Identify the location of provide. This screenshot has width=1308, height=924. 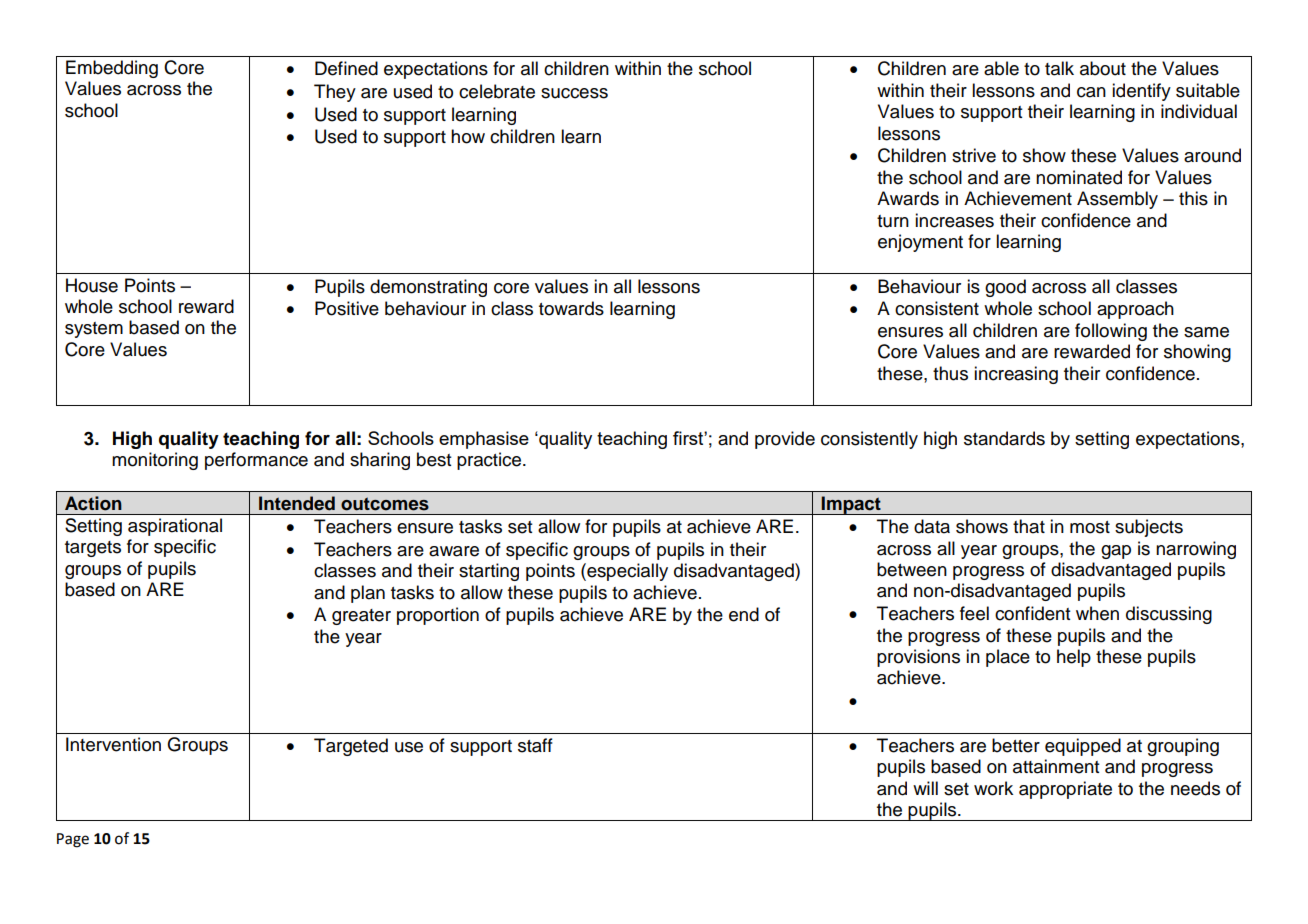
(785, 440).
